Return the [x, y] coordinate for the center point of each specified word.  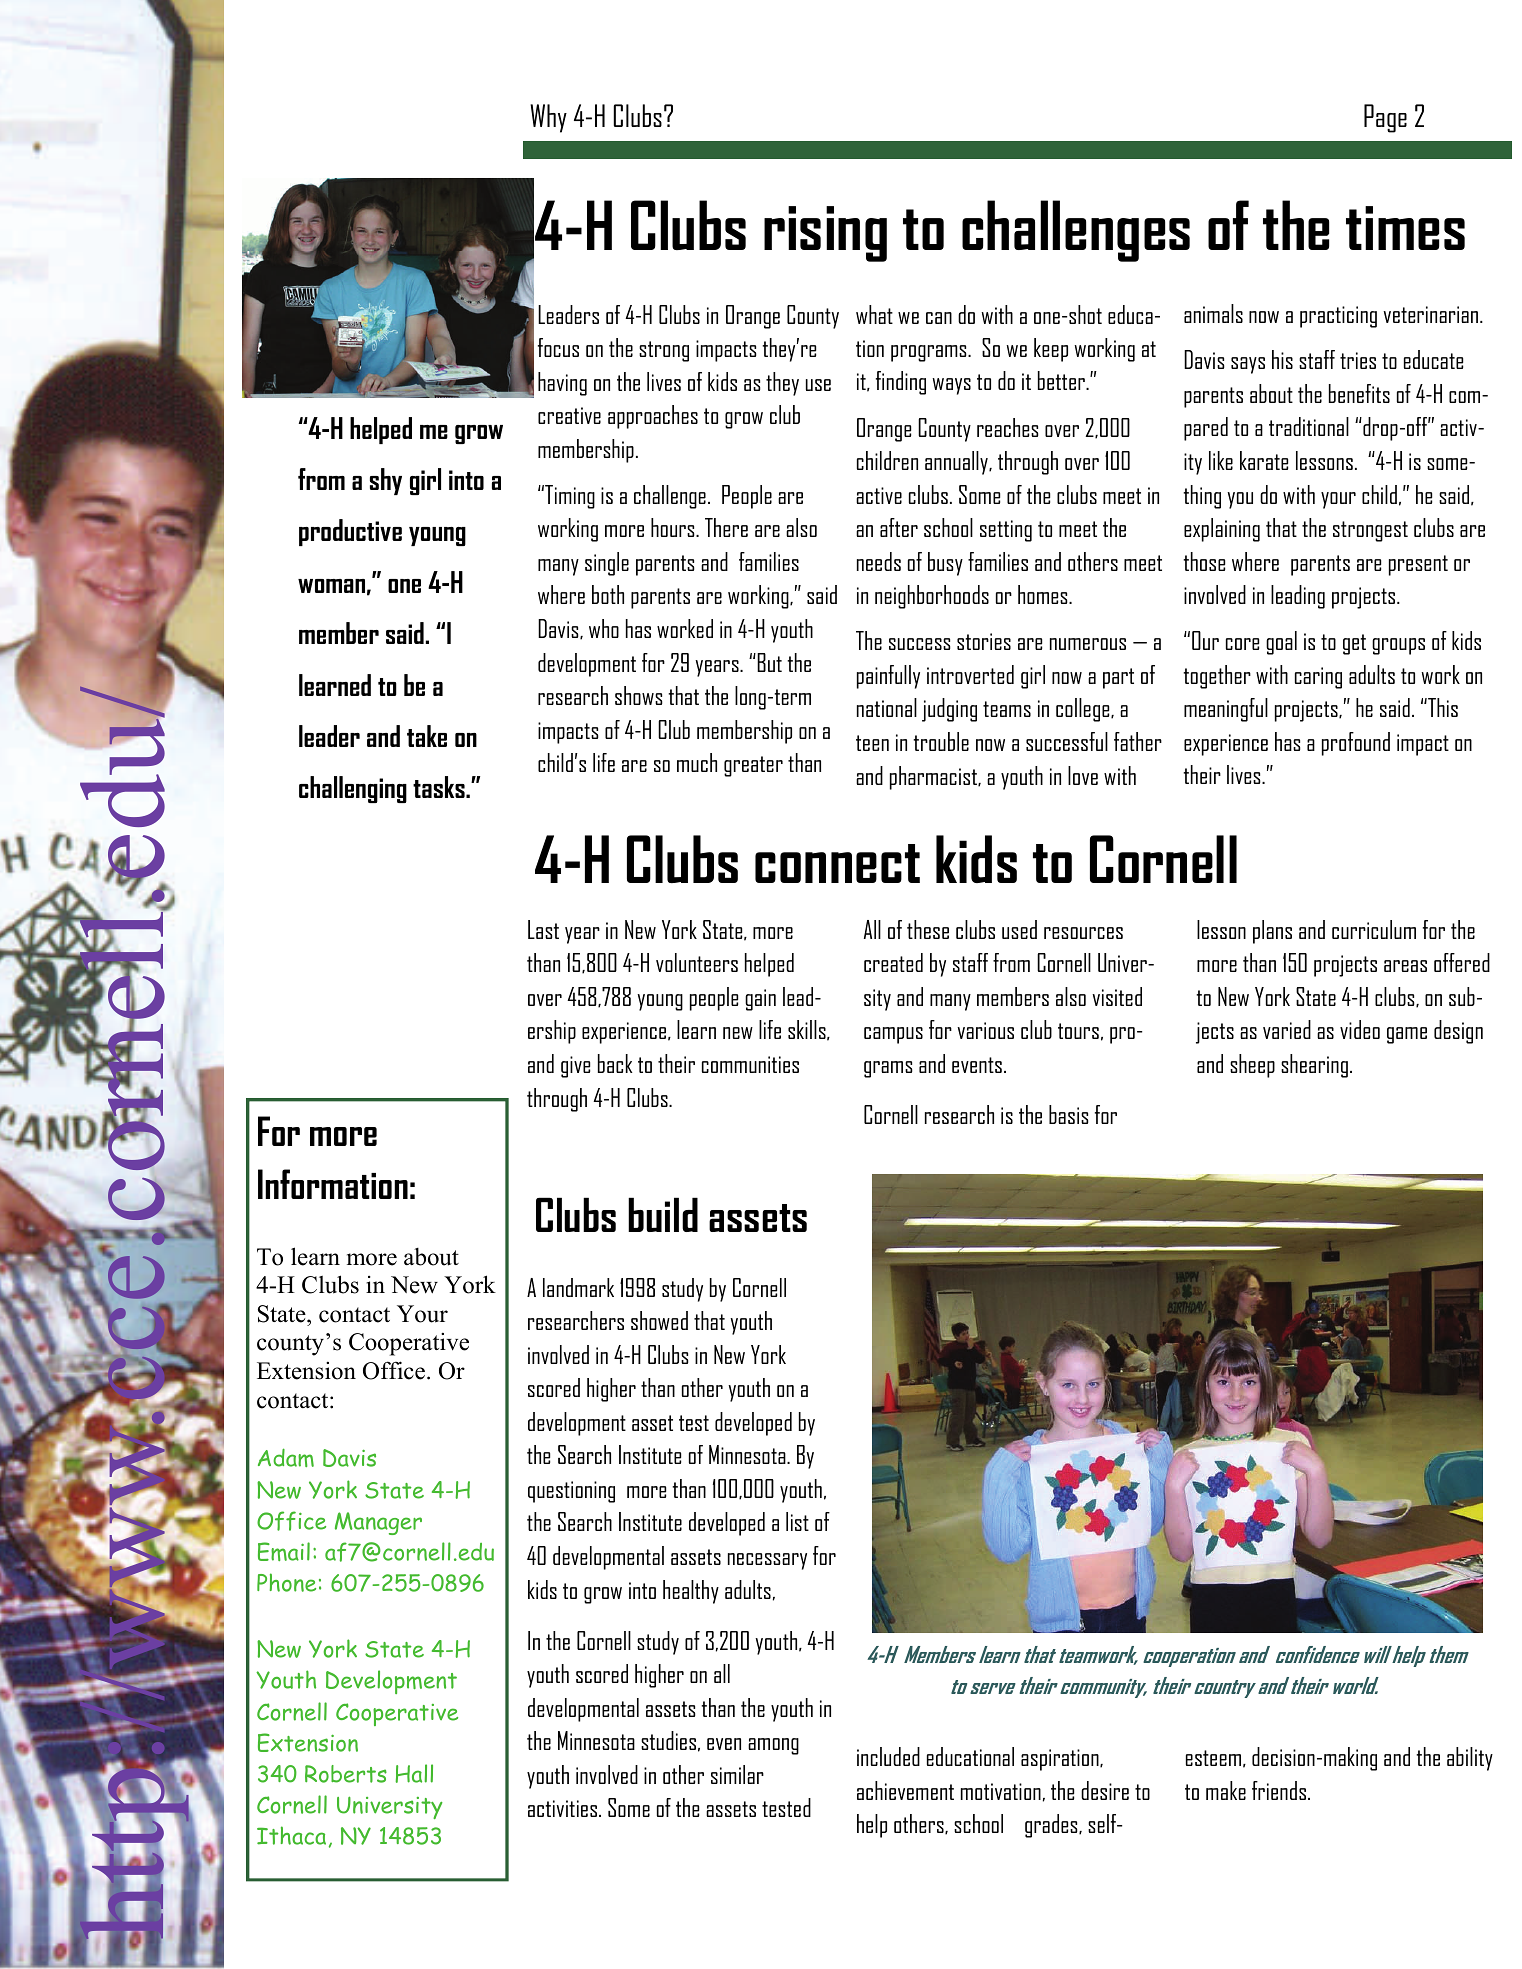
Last [543, 929]
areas [1405, 966]
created [893, 962]
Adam [286, 1457]
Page [1385, 118]
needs [879, 561]
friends [1279, 1790]
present [1418, 565]
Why [548, 118]
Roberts [346, 1774]
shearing [1314, 1066]
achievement [905, 1790]
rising [825, 234]
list [797, 1521]
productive [350, 532]
